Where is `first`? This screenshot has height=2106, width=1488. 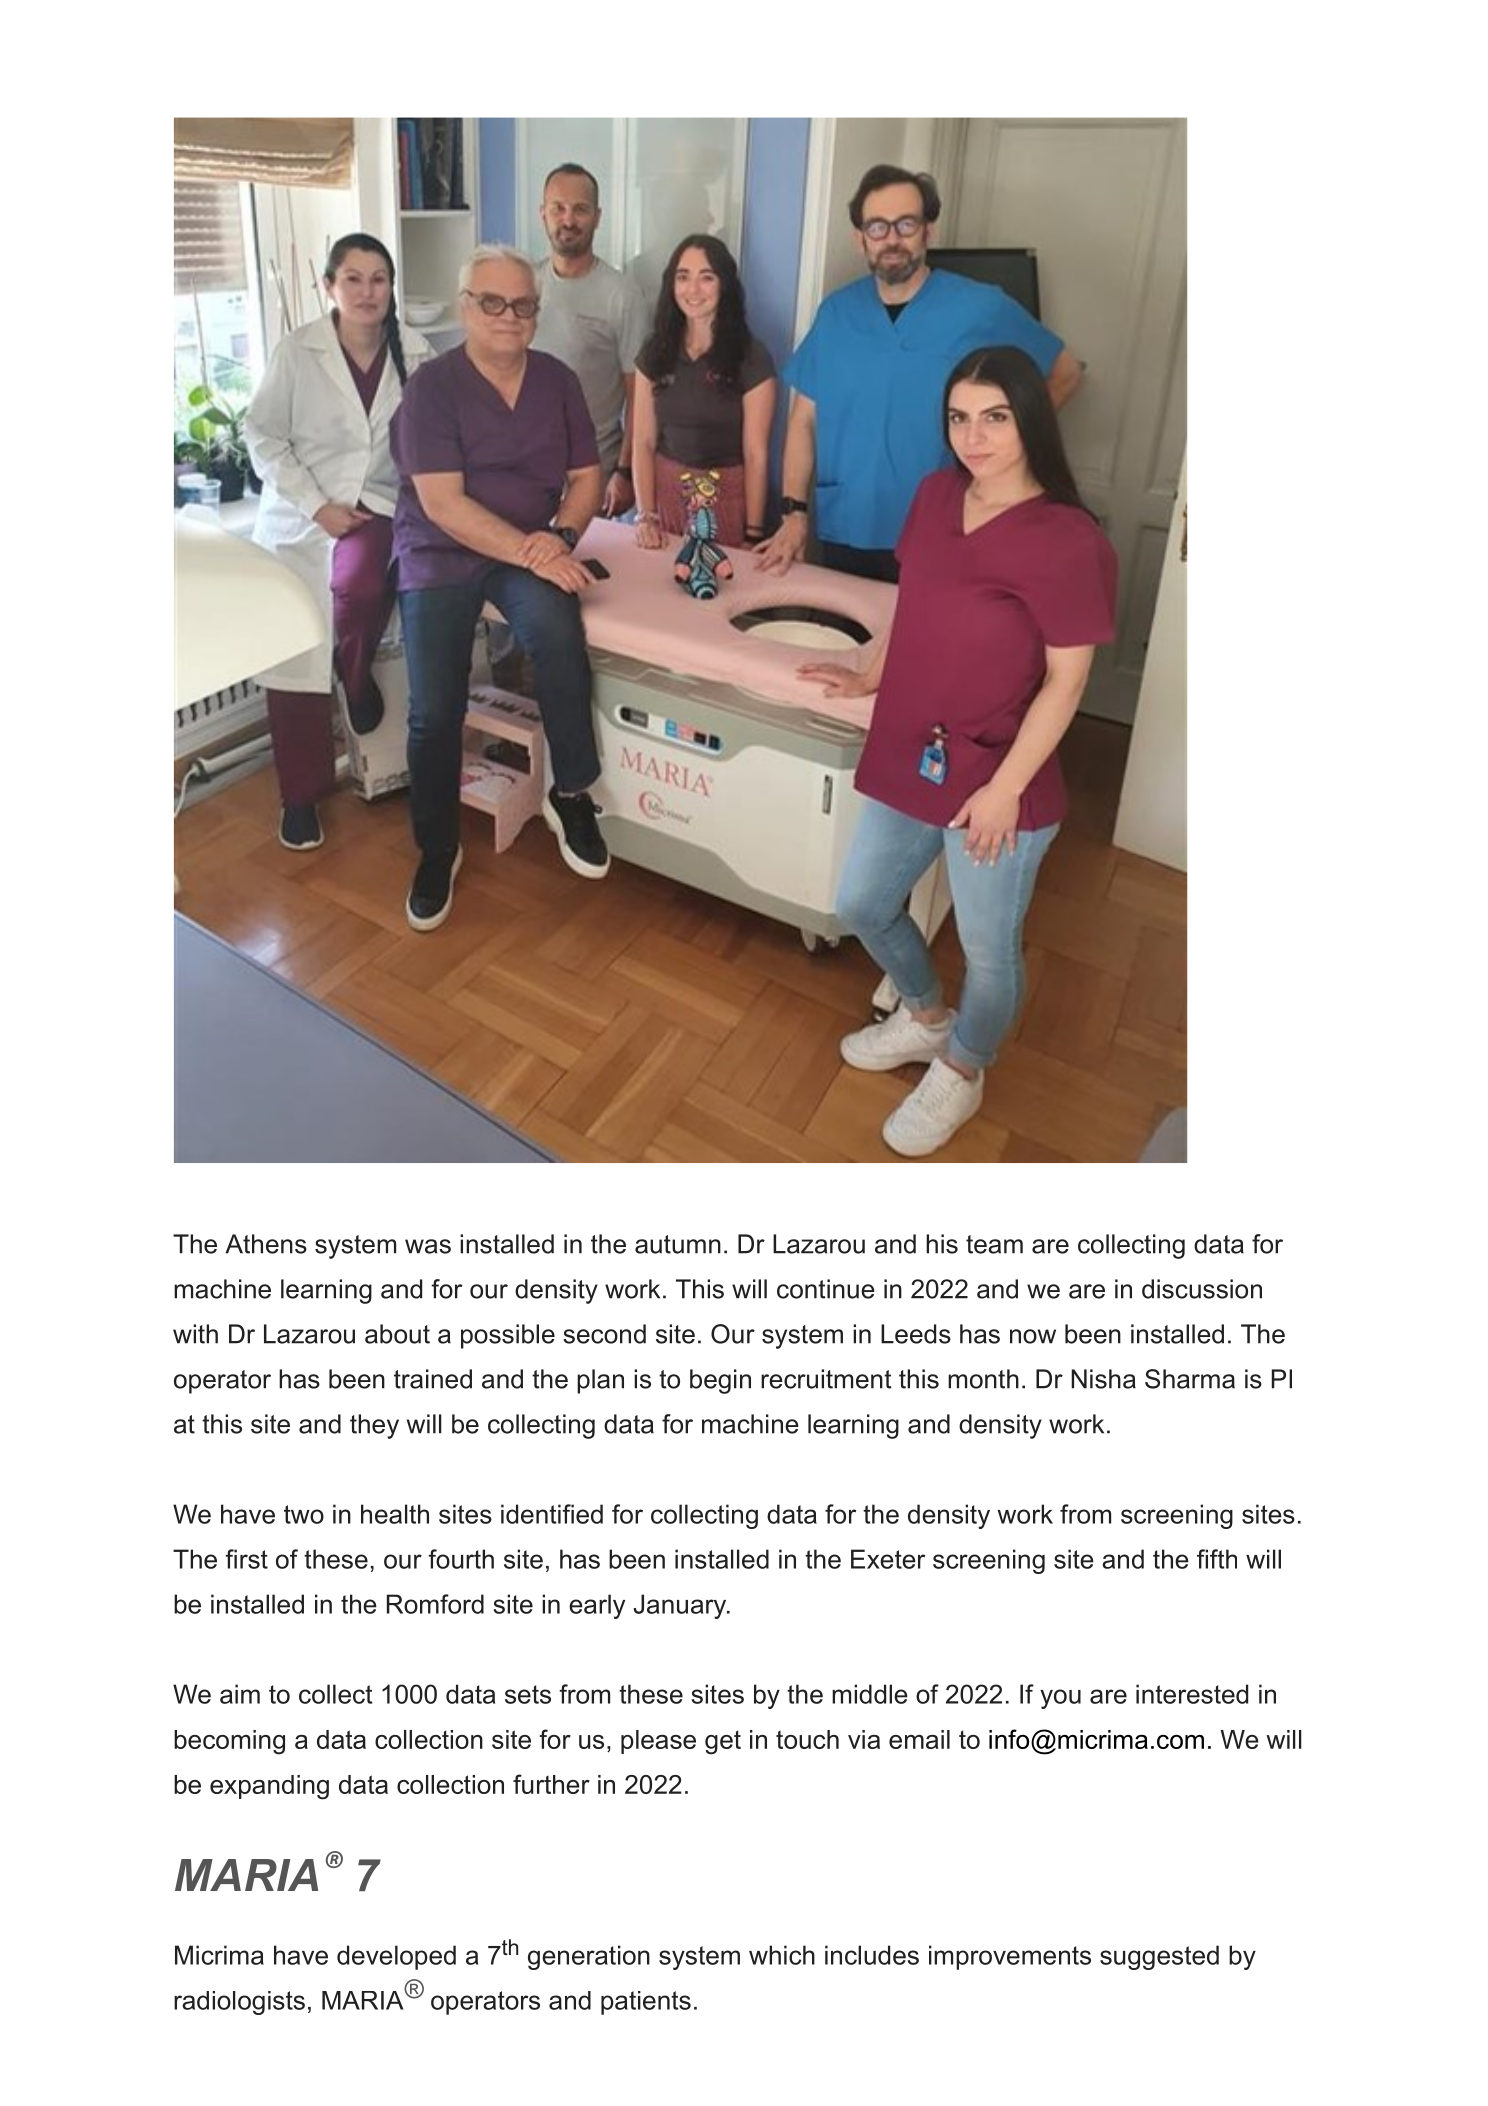 first is located at coordinates (246, 1559).
